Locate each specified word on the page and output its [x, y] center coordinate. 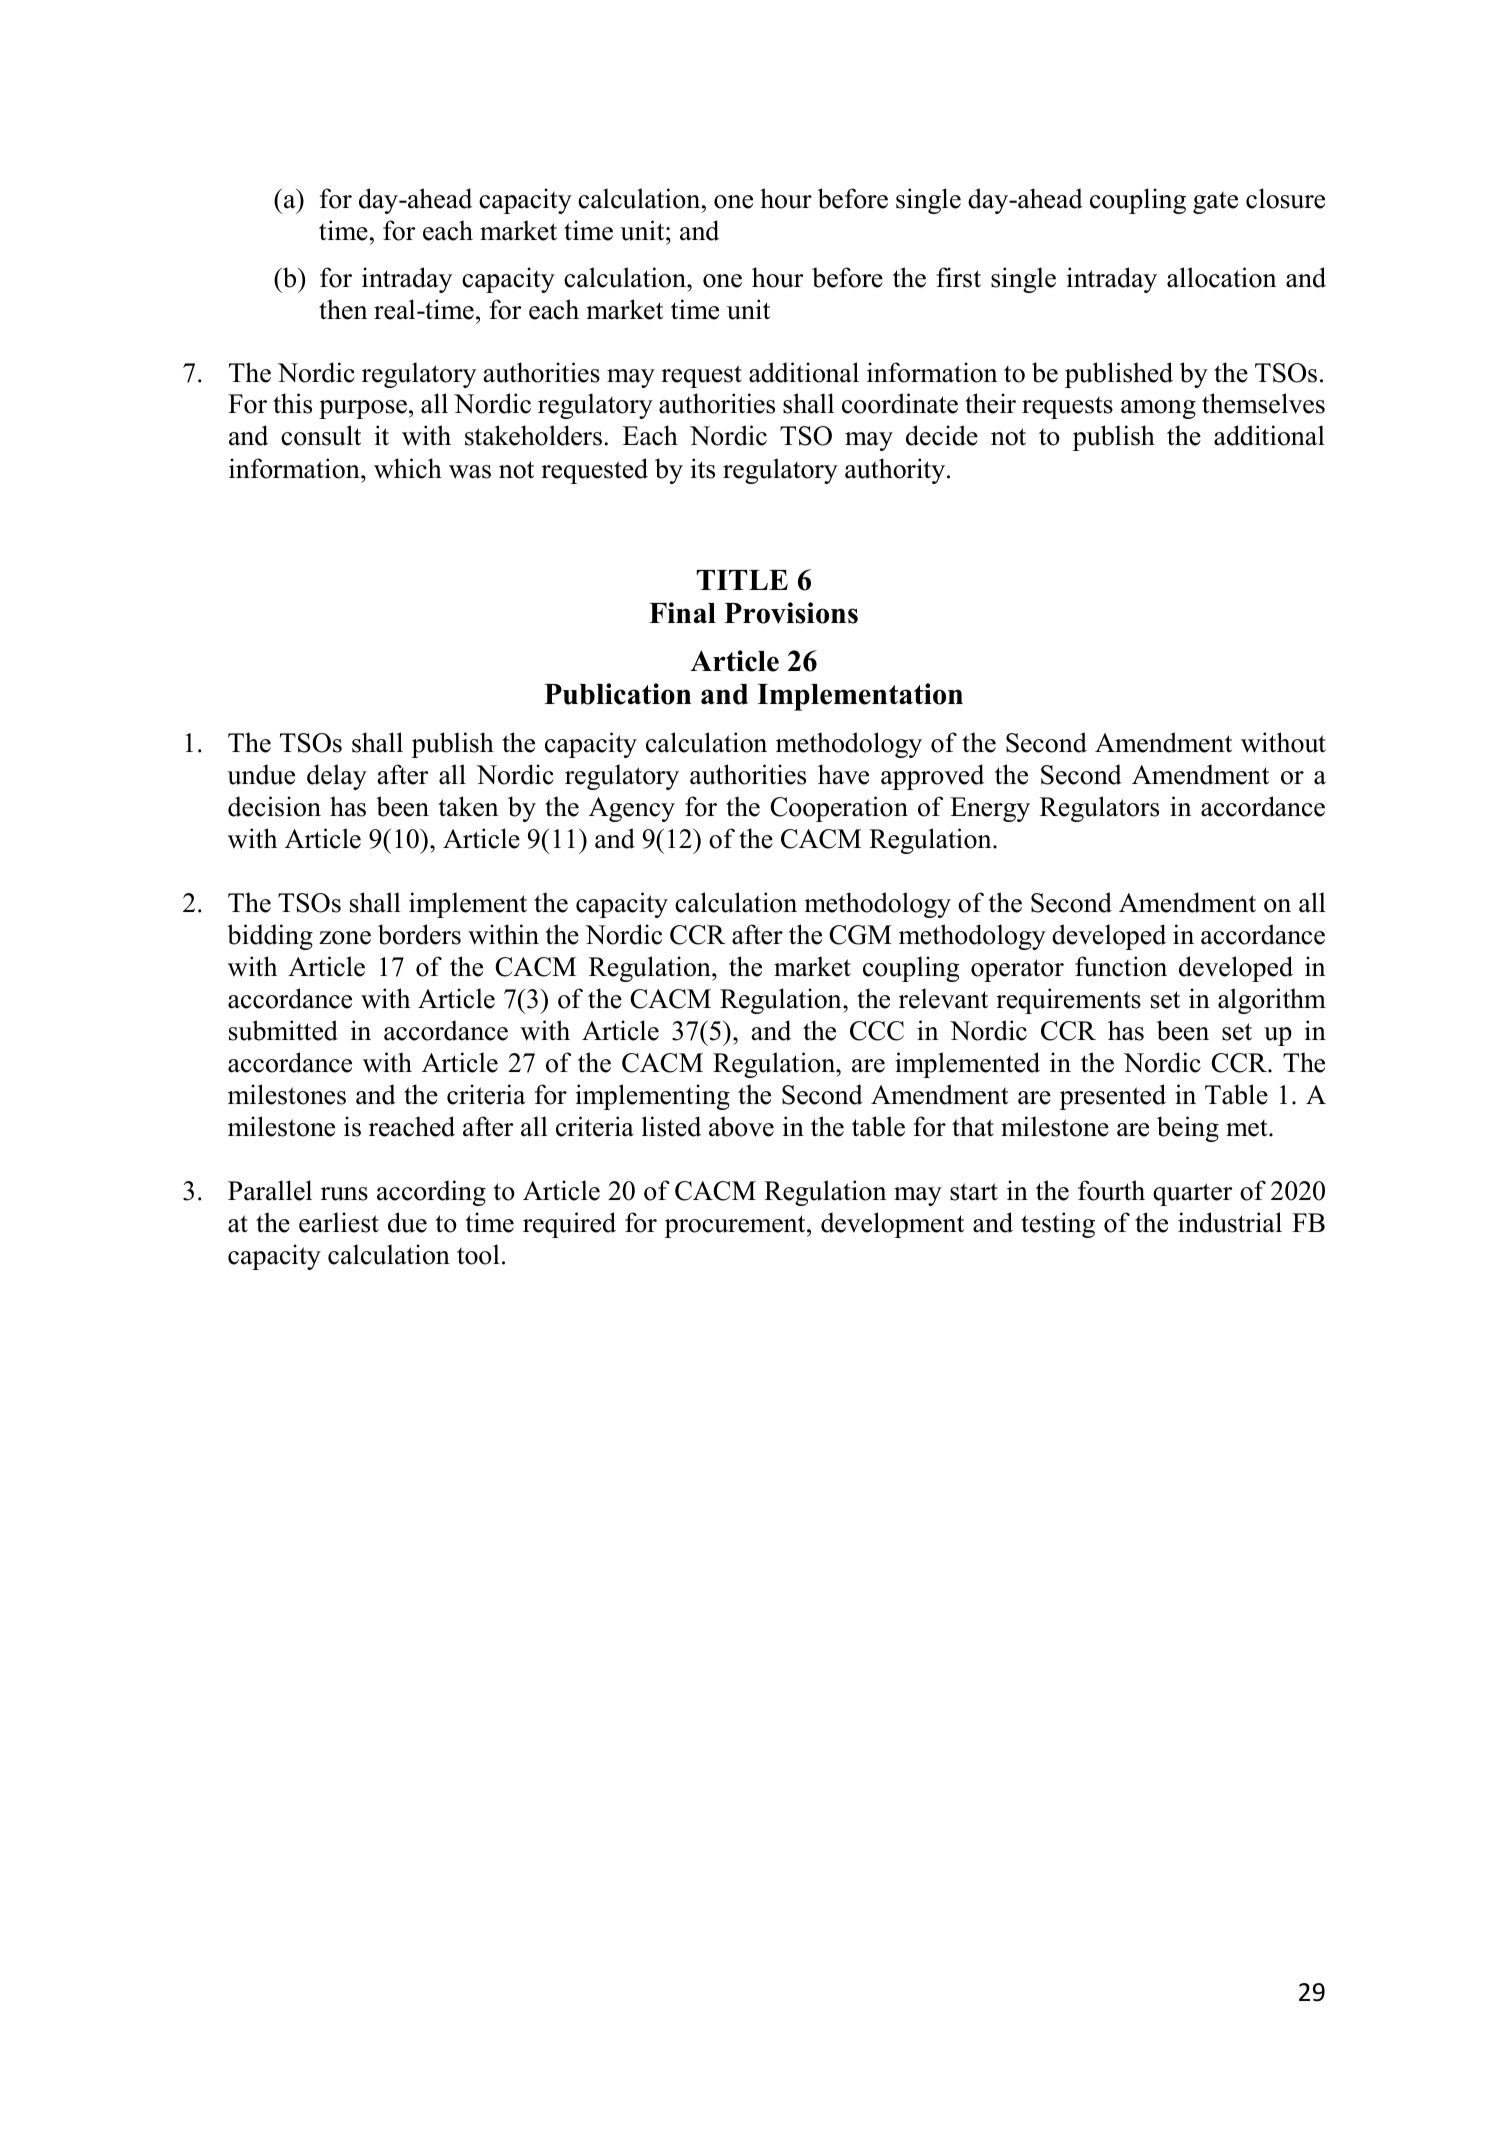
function [1121, 966]
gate [1215, 203]
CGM [860, 935]
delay [337, 777]
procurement [736, 1226]
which [408, 468]
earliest [339, 1222]
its [703, 468]
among [1158, 409]
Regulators [1099, 809]
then [343, 309]
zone [345, 938]
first [958, 277]
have [843, 774]
